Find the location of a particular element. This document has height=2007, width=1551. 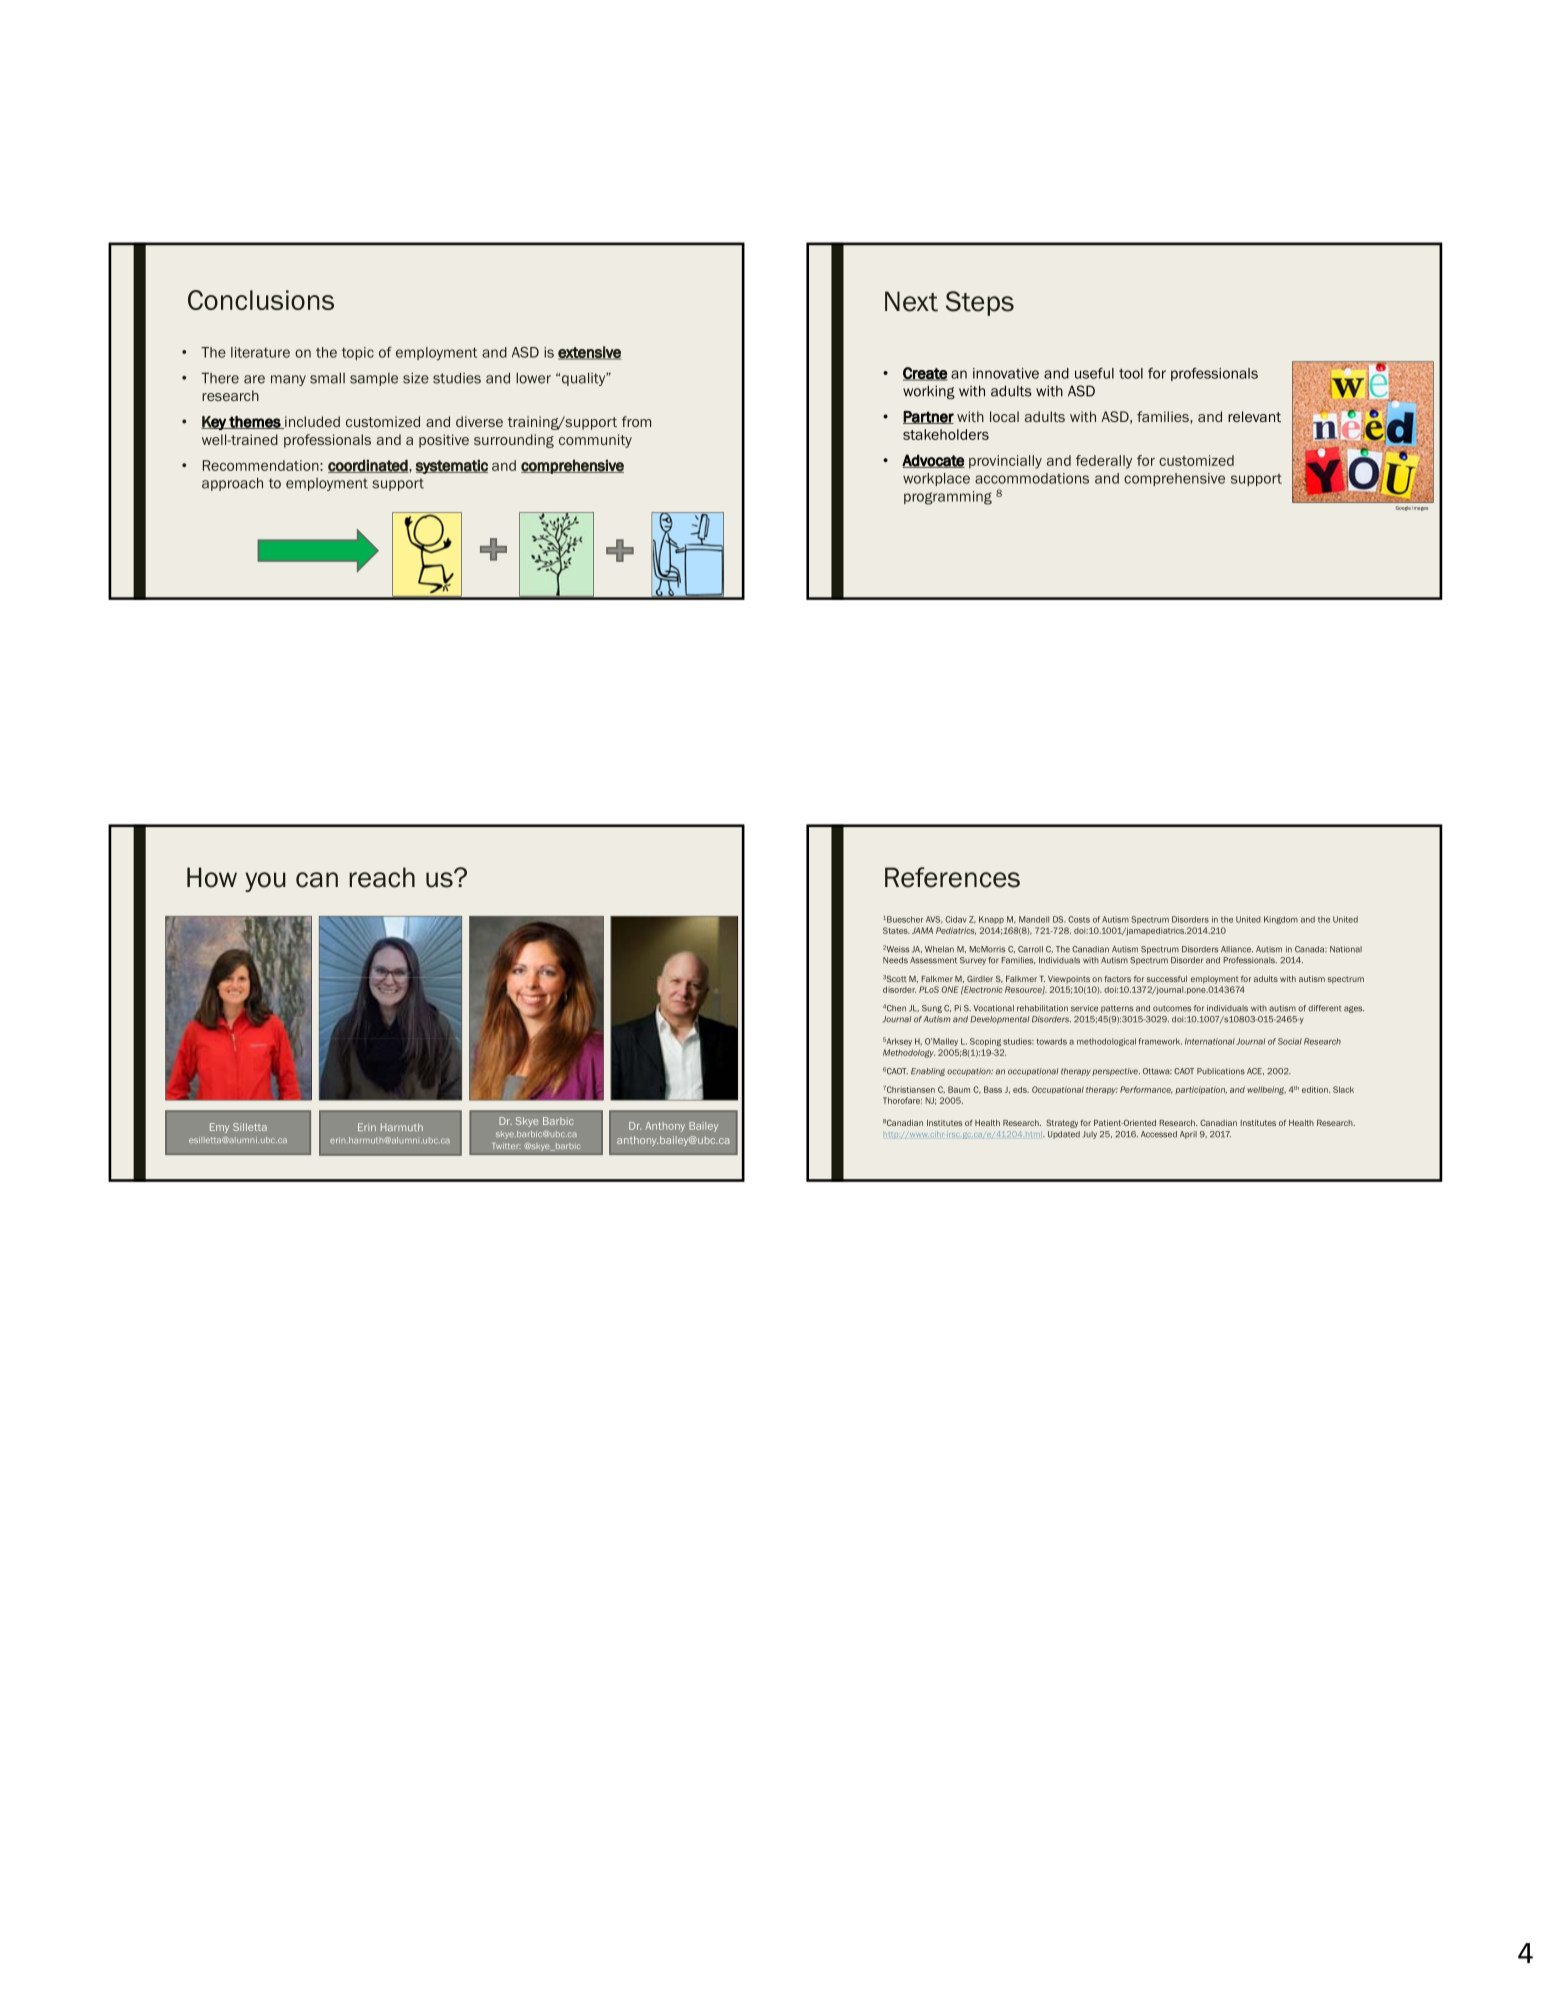

edition is located at coordinates (1316, 1089).
